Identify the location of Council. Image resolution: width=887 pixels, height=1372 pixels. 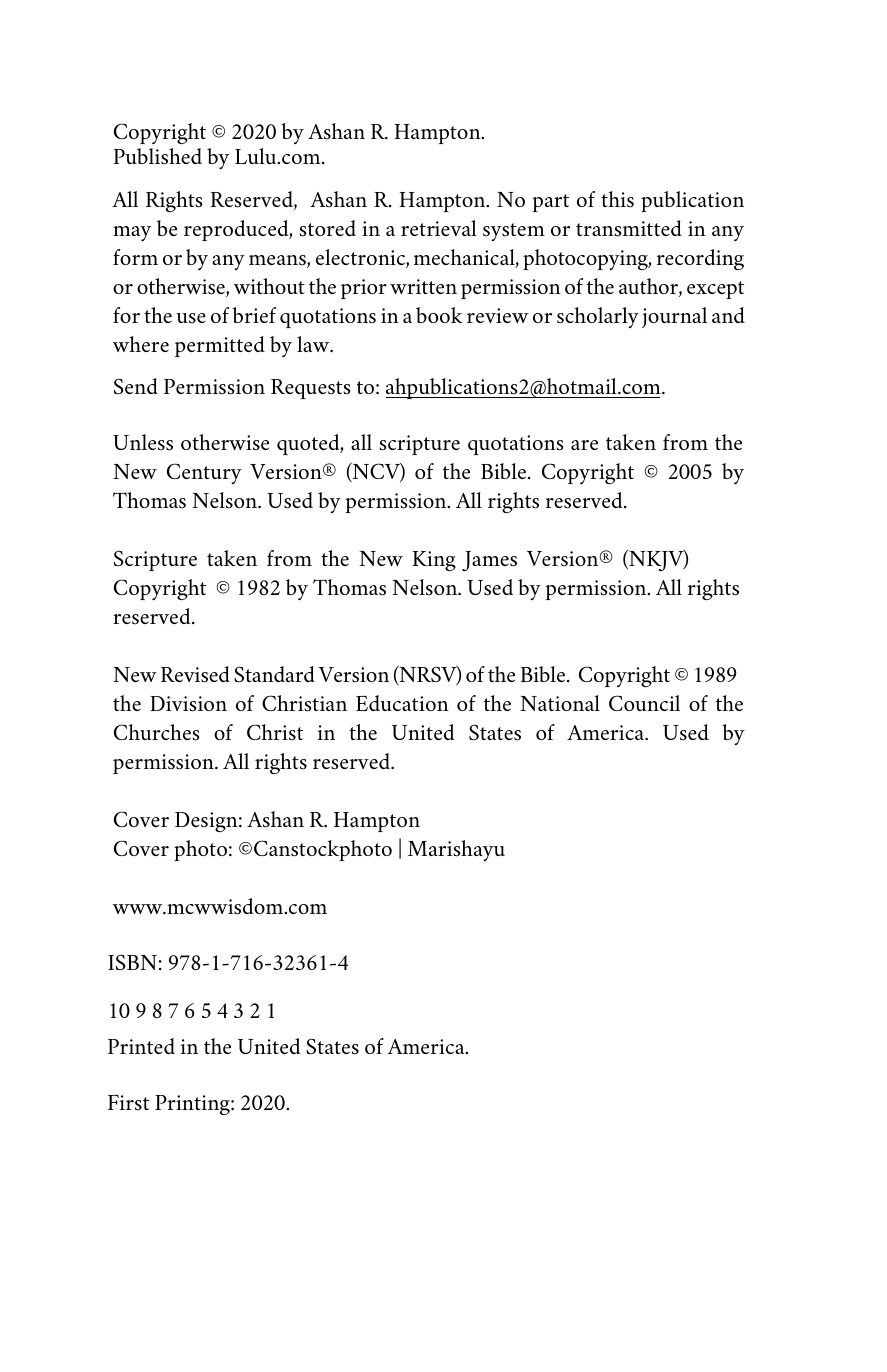
(644, 703).
